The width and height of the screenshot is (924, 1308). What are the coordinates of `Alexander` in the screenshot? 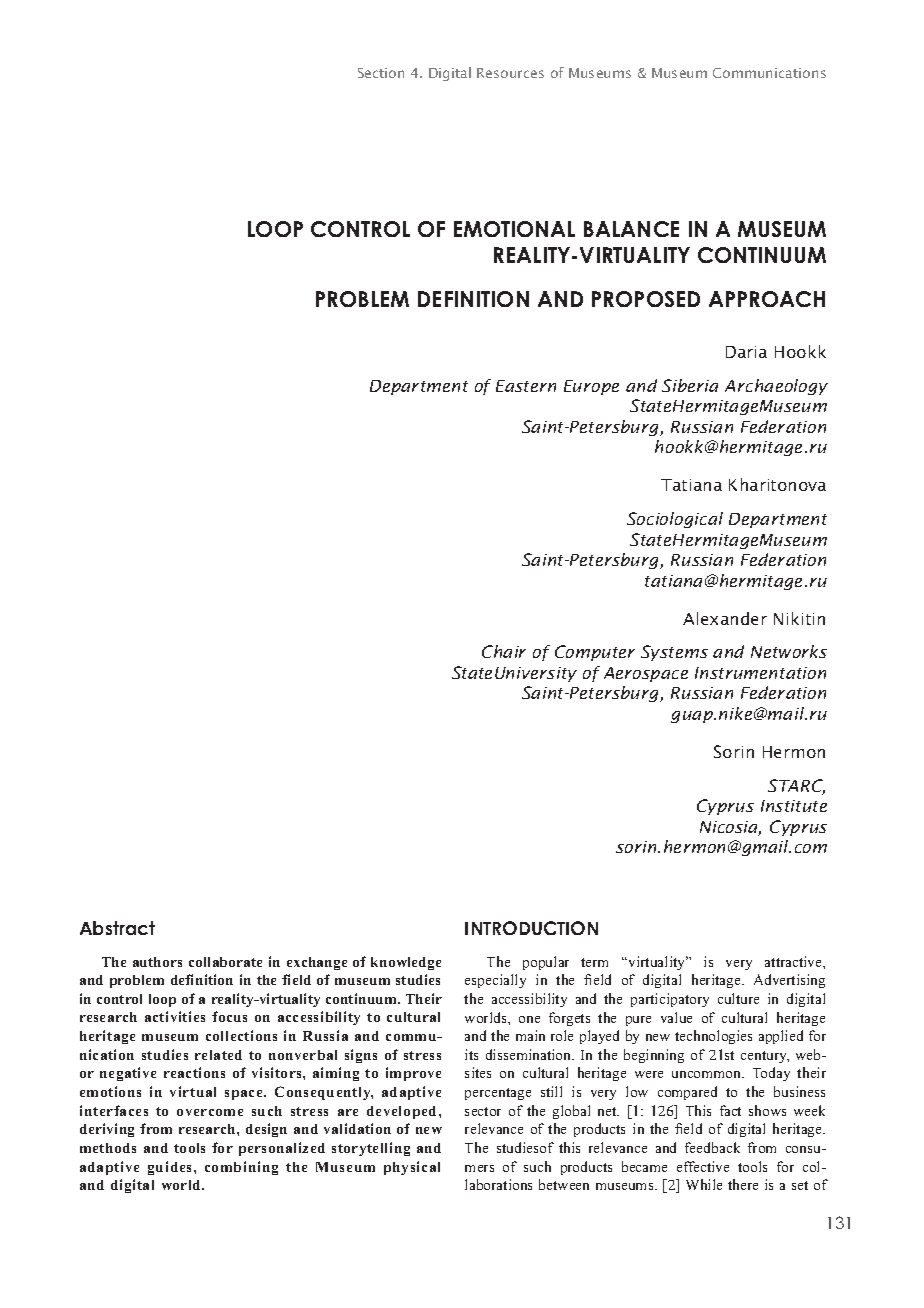 It's located at (725, 618).
